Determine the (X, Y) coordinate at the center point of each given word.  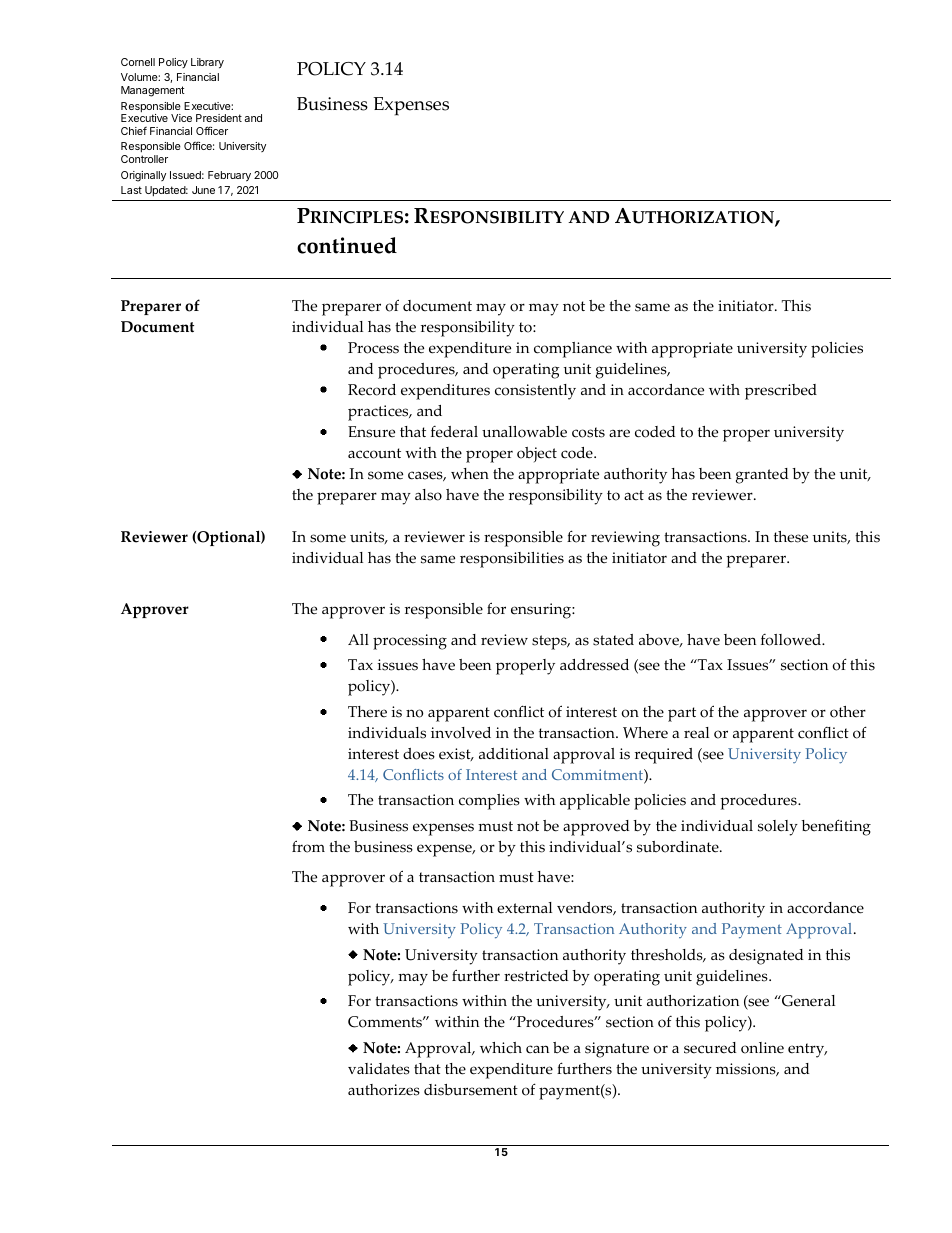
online (762, 1048)
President (219, 118)
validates (379, 1069)
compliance (573, 350)
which (501, 1048)
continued (347, 245)
